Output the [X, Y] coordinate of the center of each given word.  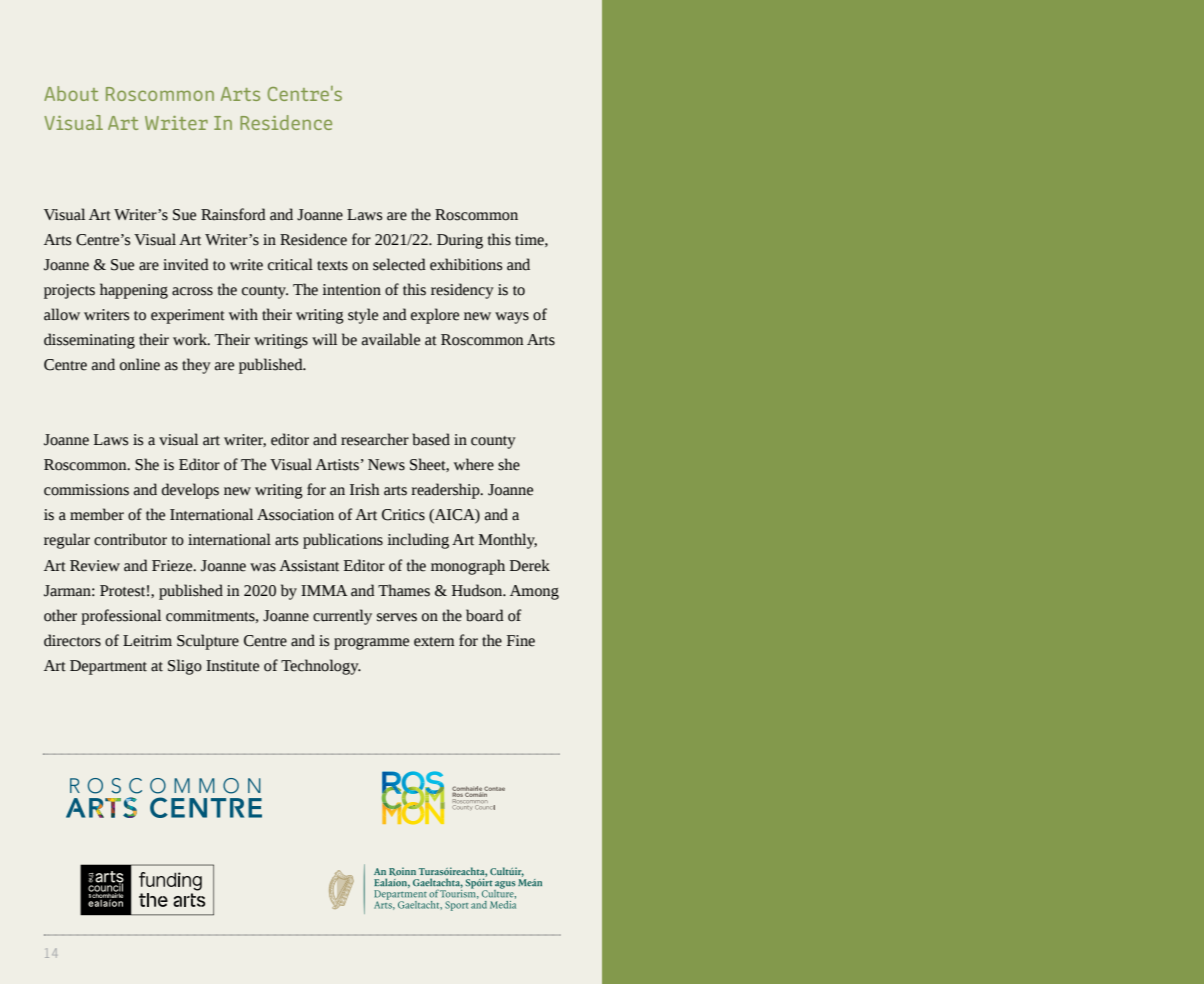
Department [108, 667]
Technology [321, 667]
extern [434, 642]
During [460, 241]
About [71, 93]
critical [290, 264]
